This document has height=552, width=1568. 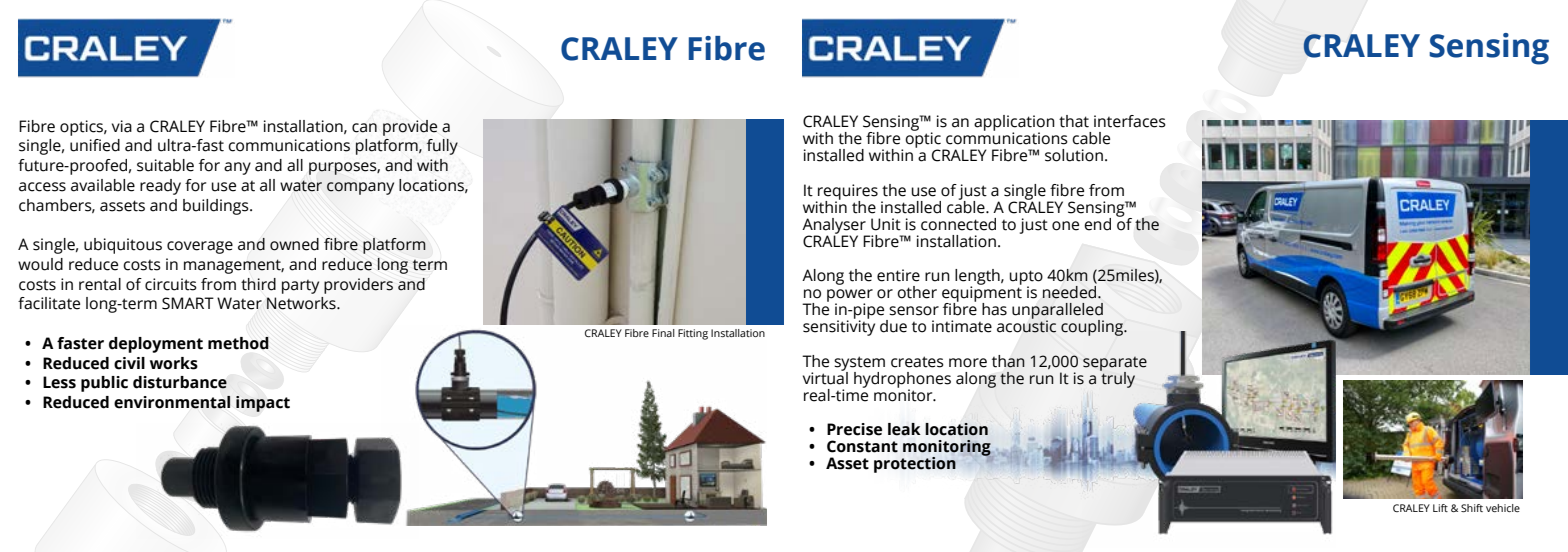 What do you see at coordinates (263, 404) in the document?
I see `impact` at bounding box center [263, 404].
